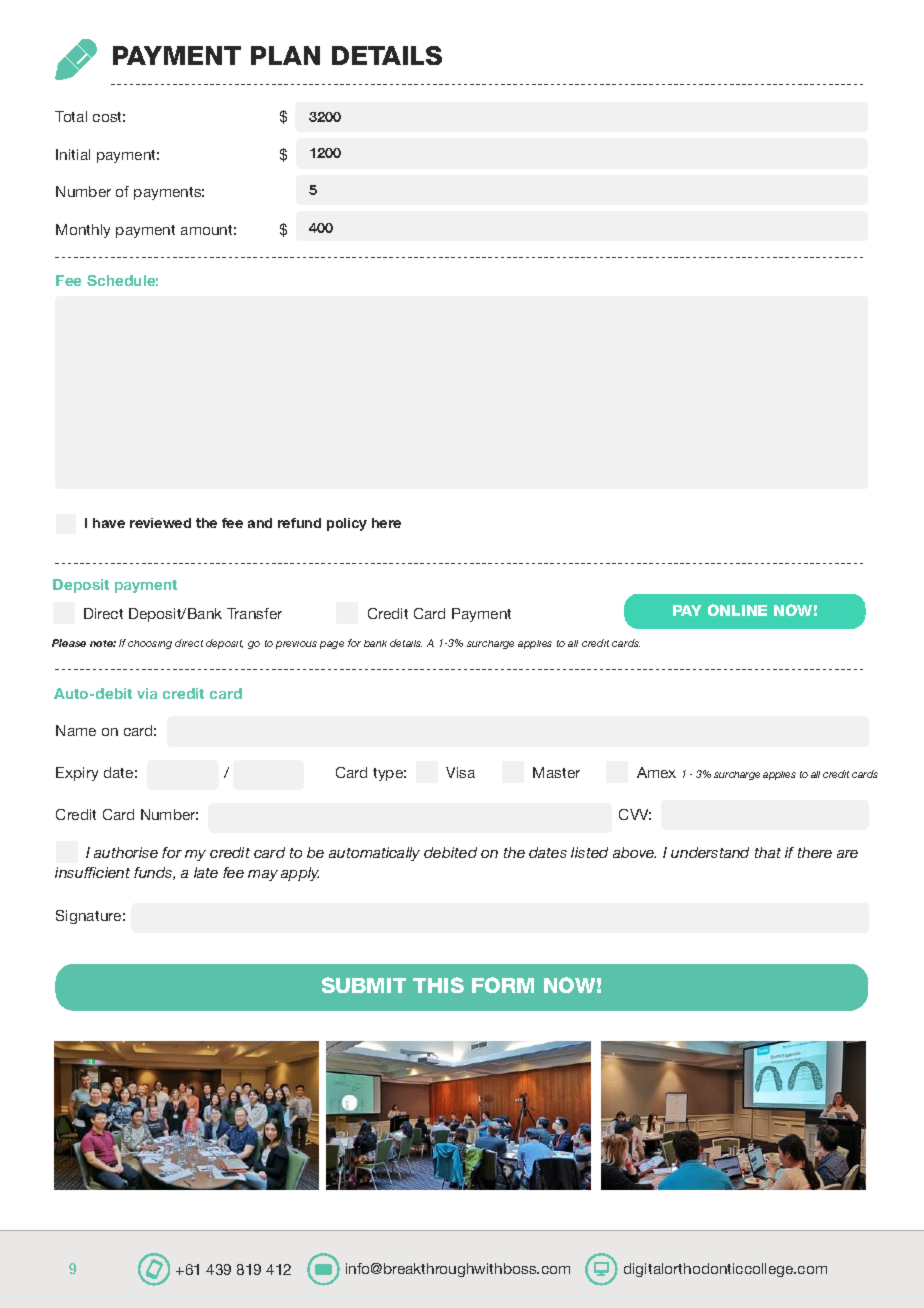 Image resolution: width=924 pixels, height=1308 pixels. I want to click on ONLINE, so click(737, 610).
